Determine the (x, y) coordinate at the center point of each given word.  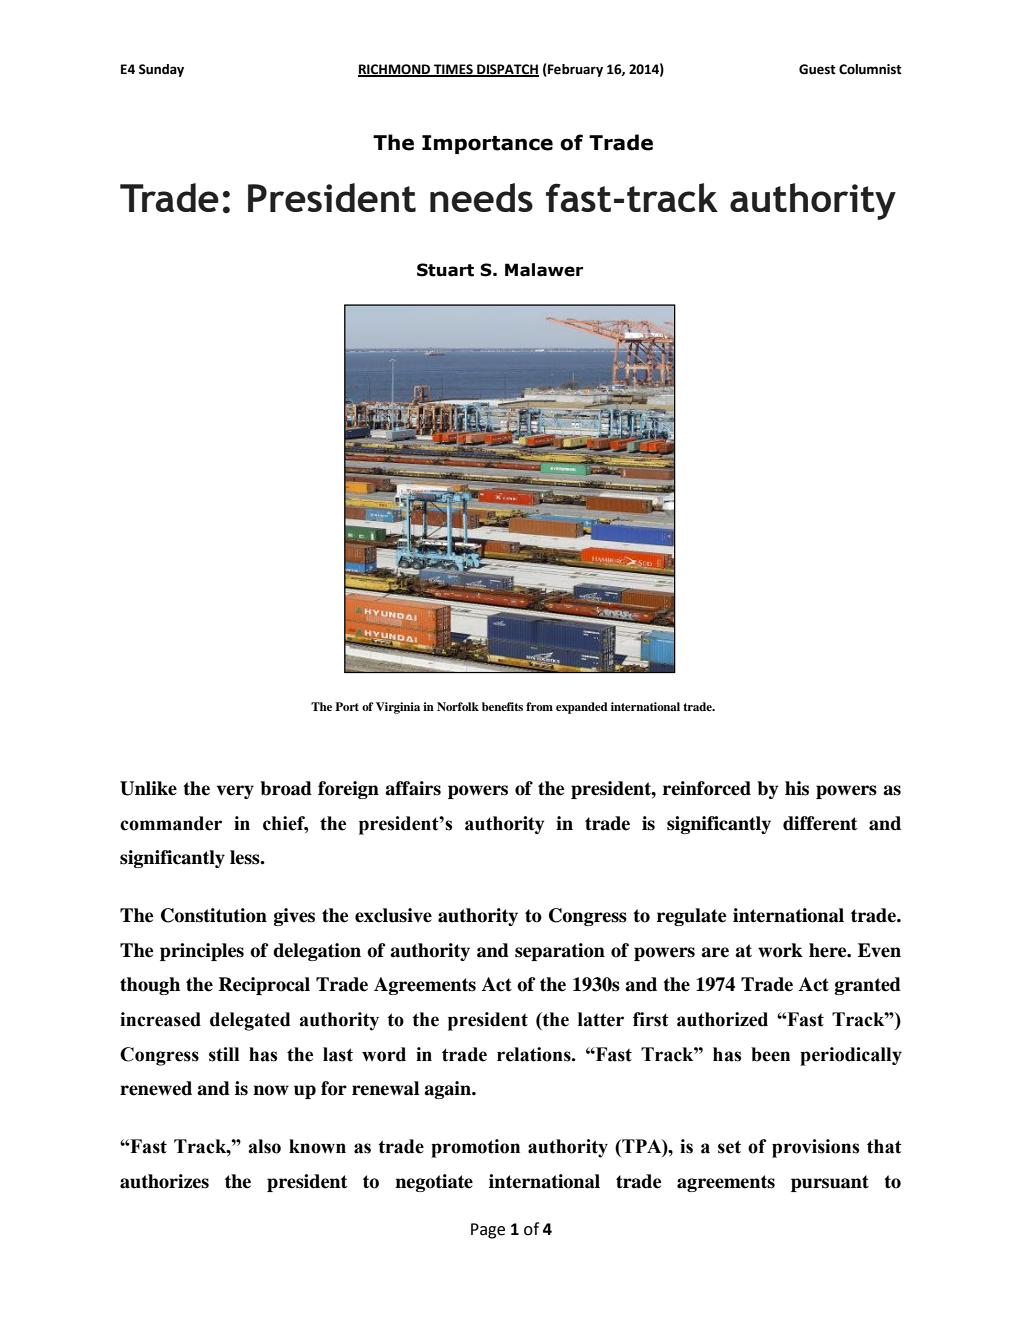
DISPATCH (507, 70)
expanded (582, 708)
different (820, 823)
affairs (413, 788)
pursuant (830, 1183)
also (264, 1146)
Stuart (445, 270)
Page (488, 1231)
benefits (502, 706)
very (235, 792)
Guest (817, 69)
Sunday (161, 70)
